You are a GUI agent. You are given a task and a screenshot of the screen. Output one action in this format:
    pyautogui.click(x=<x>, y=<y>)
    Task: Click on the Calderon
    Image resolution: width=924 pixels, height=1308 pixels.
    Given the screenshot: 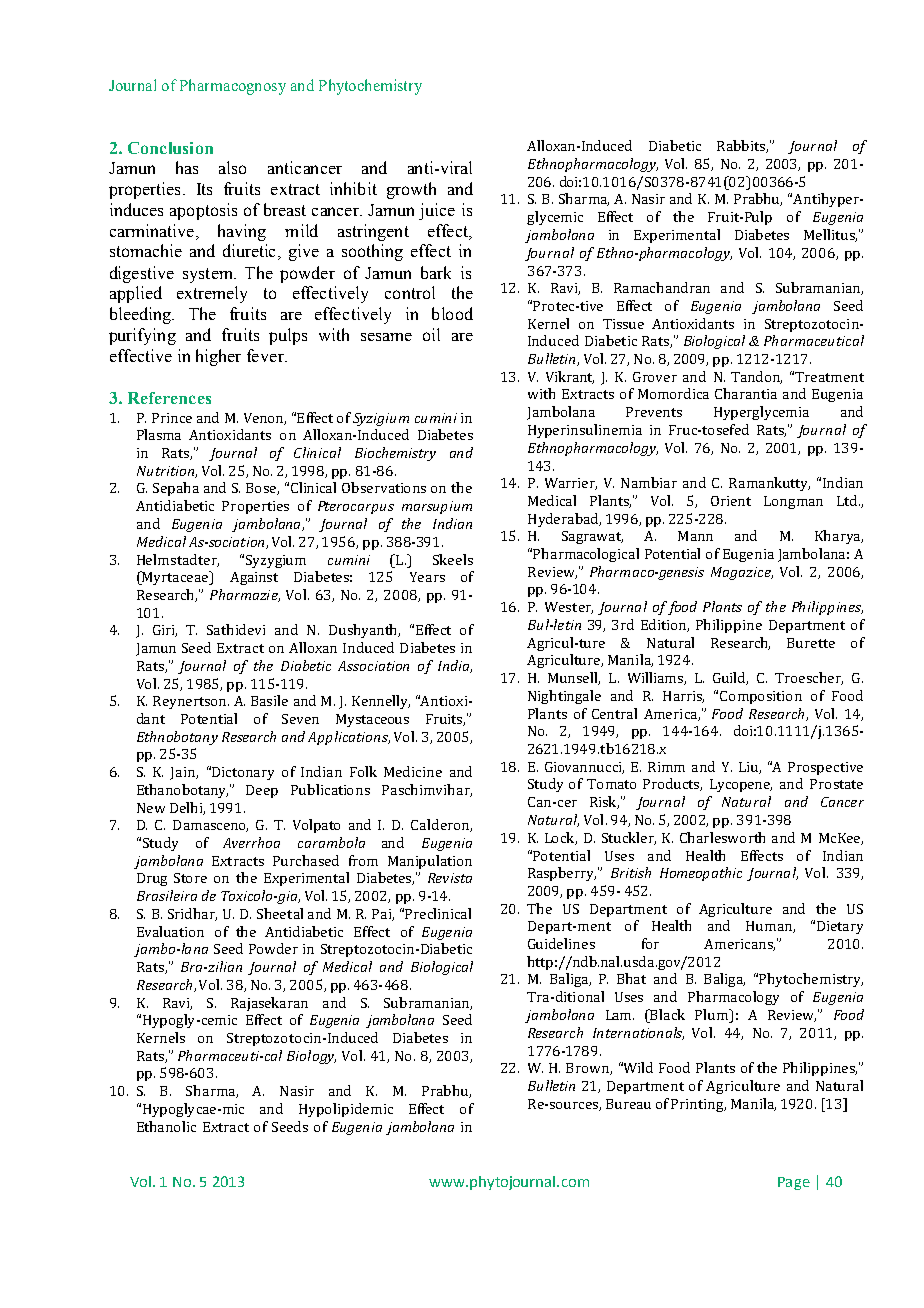 What is the action you would take?
    pyautogui.click(x=441, y=825)
